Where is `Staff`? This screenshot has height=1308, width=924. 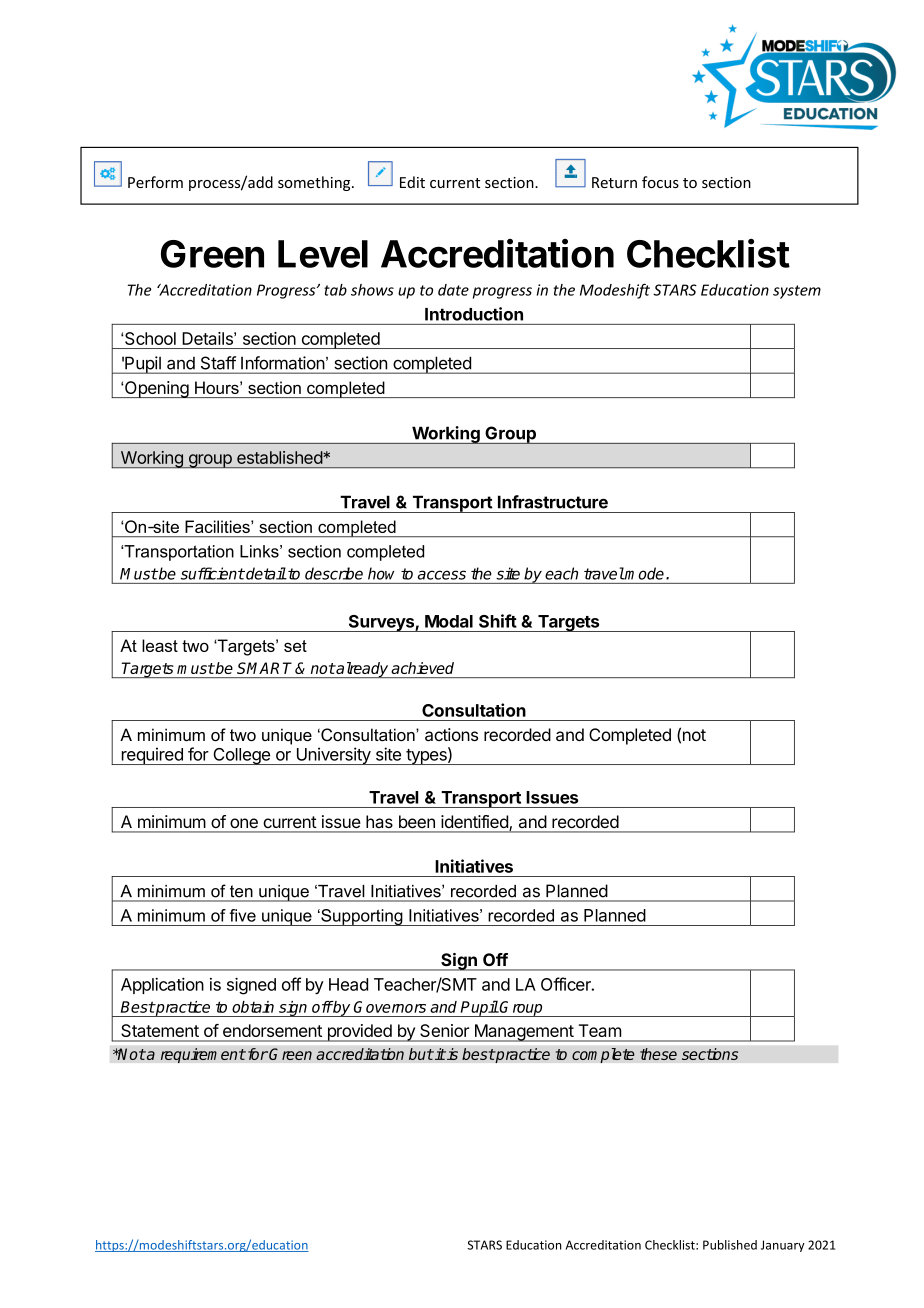 Staff is located at coordinates (218, 363).
